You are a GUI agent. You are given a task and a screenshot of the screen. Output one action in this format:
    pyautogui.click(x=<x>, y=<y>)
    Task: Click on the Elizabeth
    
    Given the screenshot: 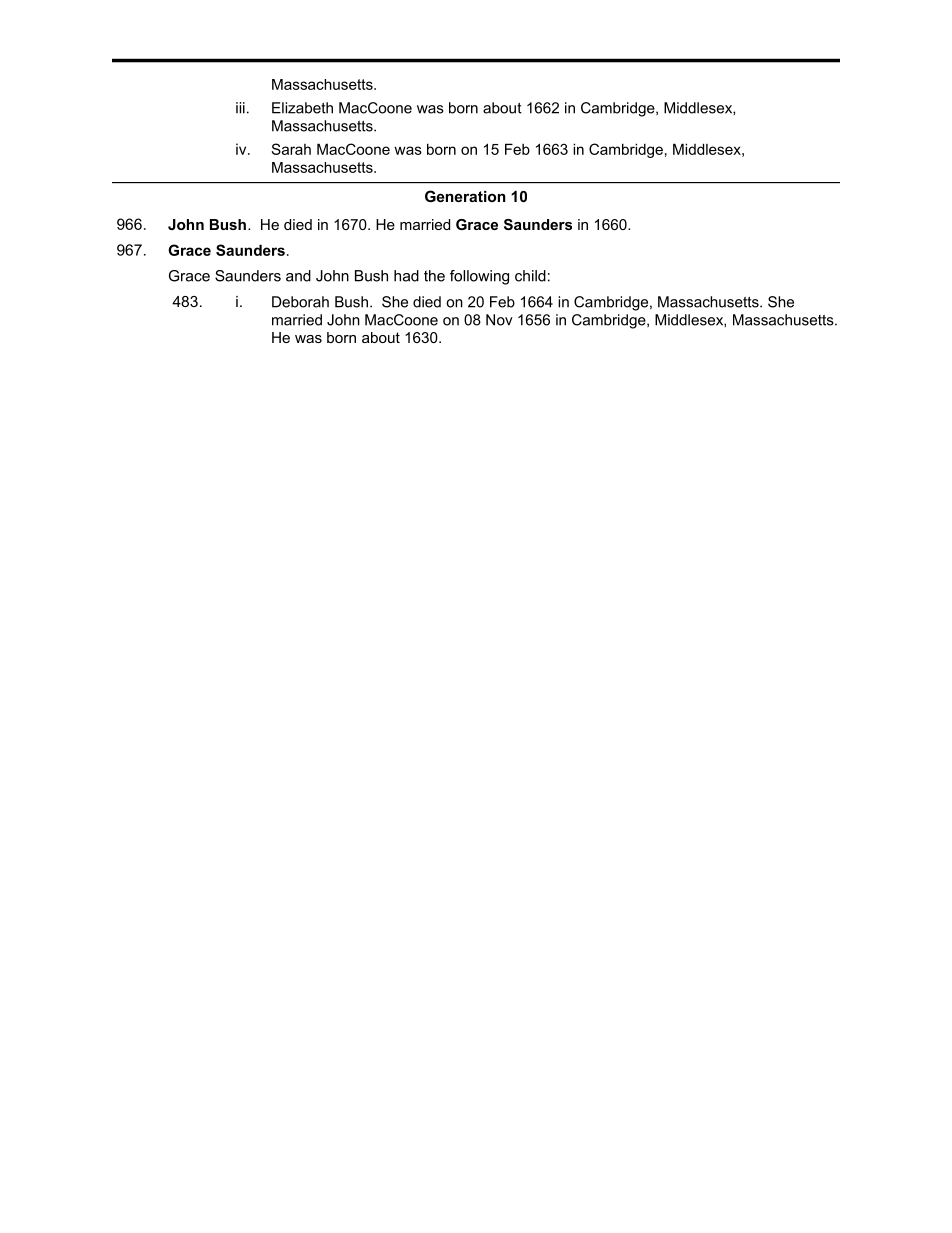 What is the action you would take?
    pyautogui.click(x=302, y=108)
